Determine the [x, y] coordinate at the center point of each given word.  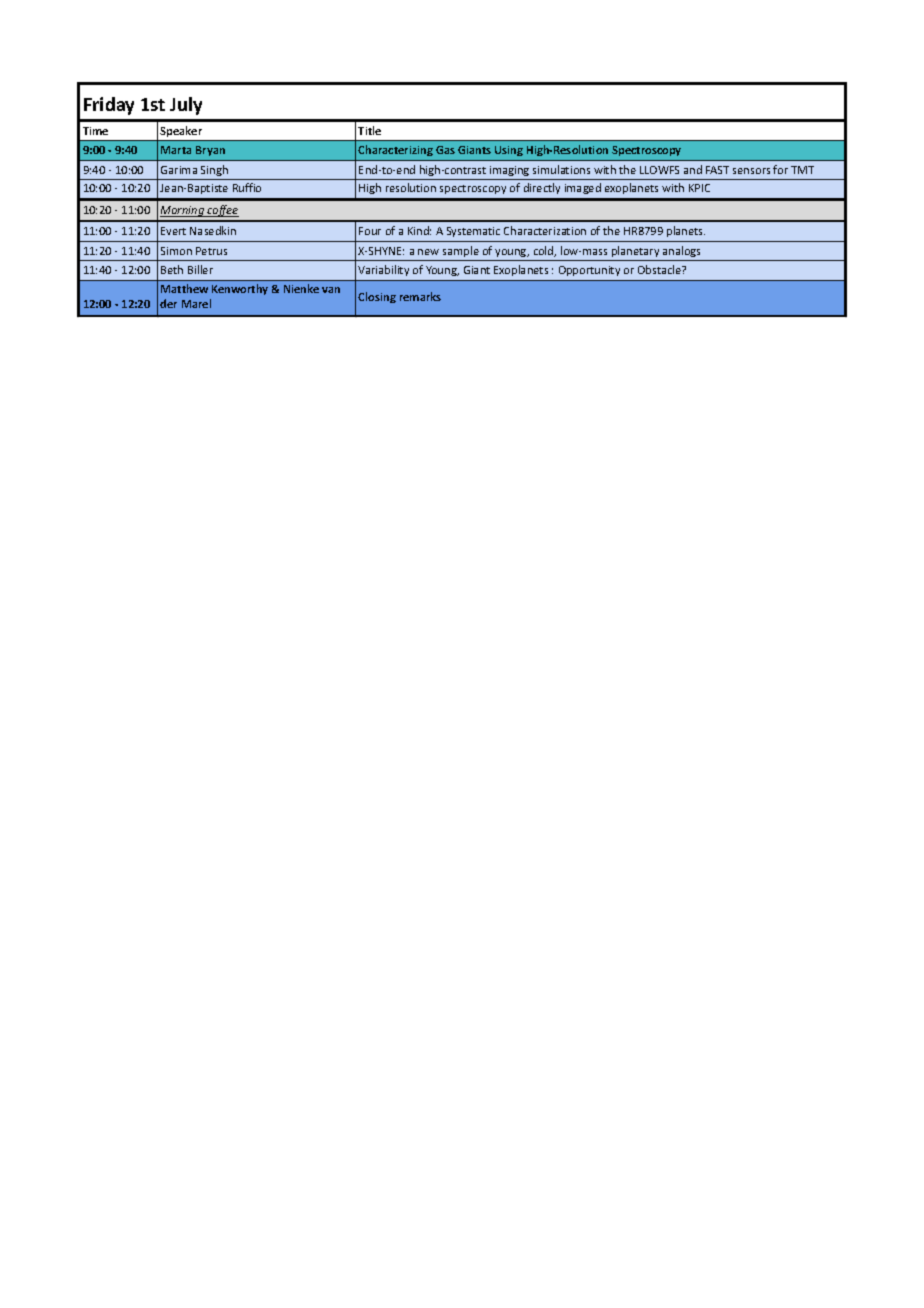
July [186, 106]
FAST [717, 170]
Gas [445, 150]
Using [509, 151]
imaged [583, 188]
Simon [176, 251]
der [168, 303]
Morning [183, 211]
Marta [176, 150]
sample [461, 251]
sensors [751, 171]
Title [369, 130]
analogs [681, 251]
